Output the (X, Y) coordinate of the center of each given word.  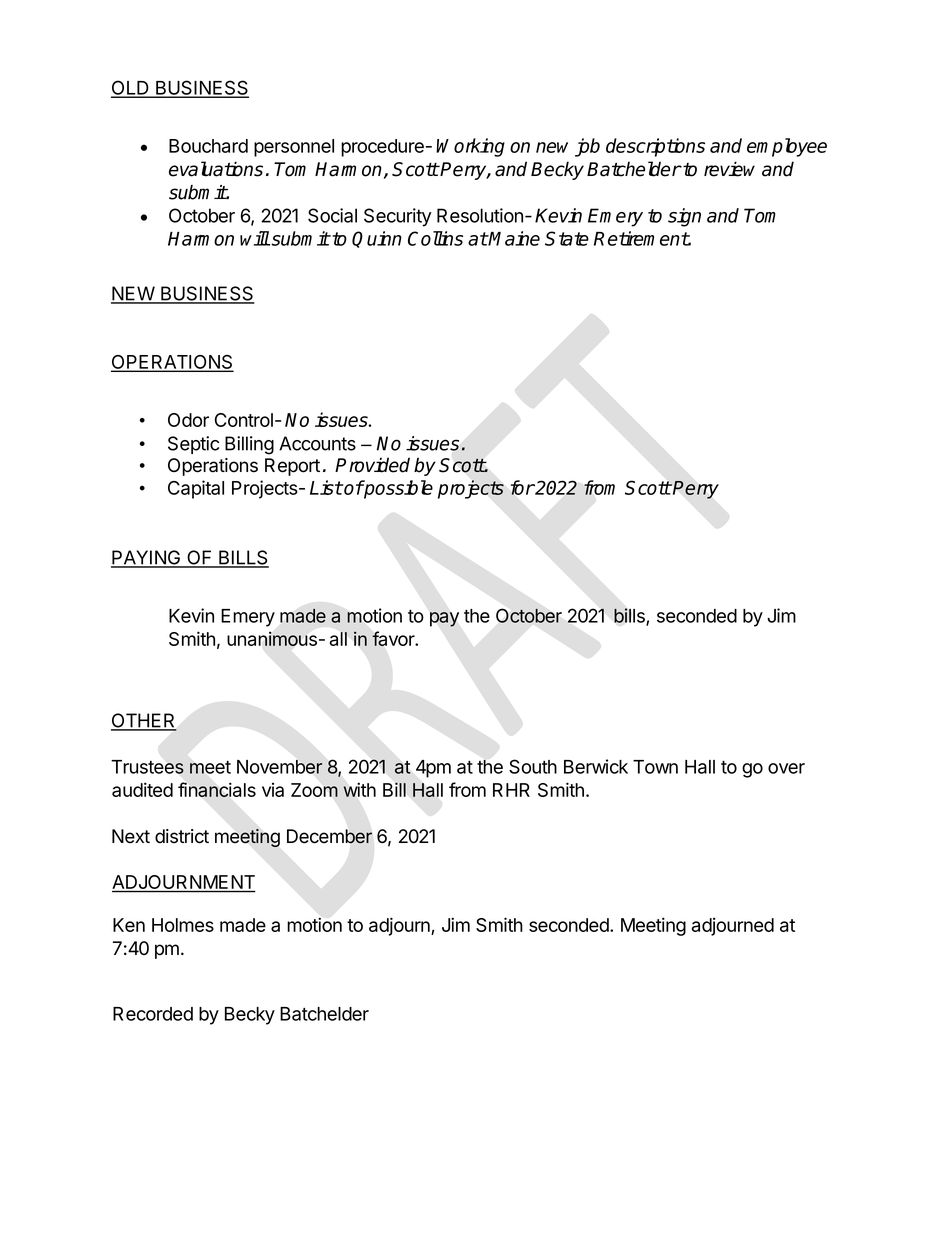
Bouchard (208, 146)
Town (655, 767)
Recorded (153, 1014)
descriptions (655, 147)
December (329, 836)
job (587, 147)
